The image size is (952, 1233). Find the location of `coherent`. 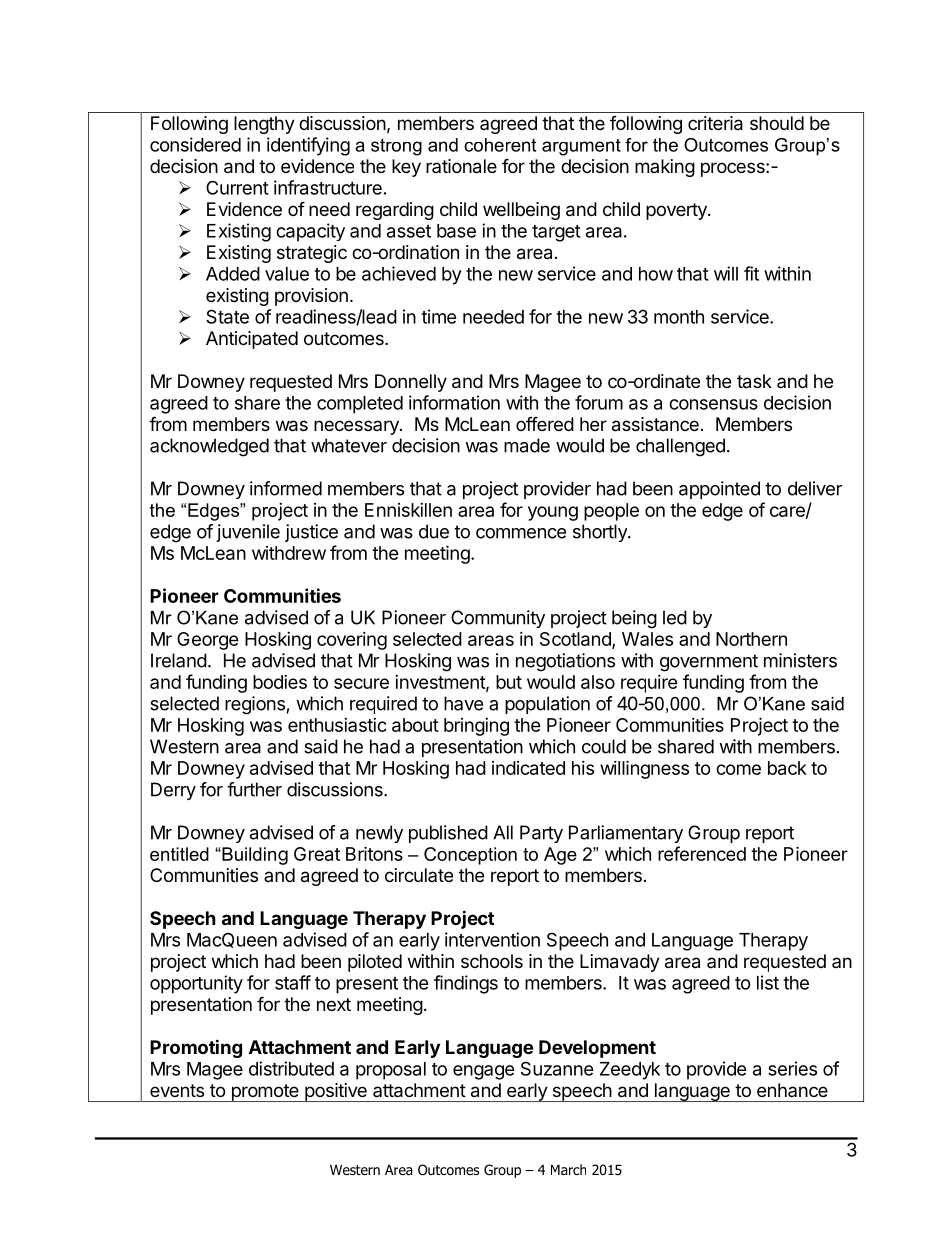

coherent is located at coordinates (500, 145).
